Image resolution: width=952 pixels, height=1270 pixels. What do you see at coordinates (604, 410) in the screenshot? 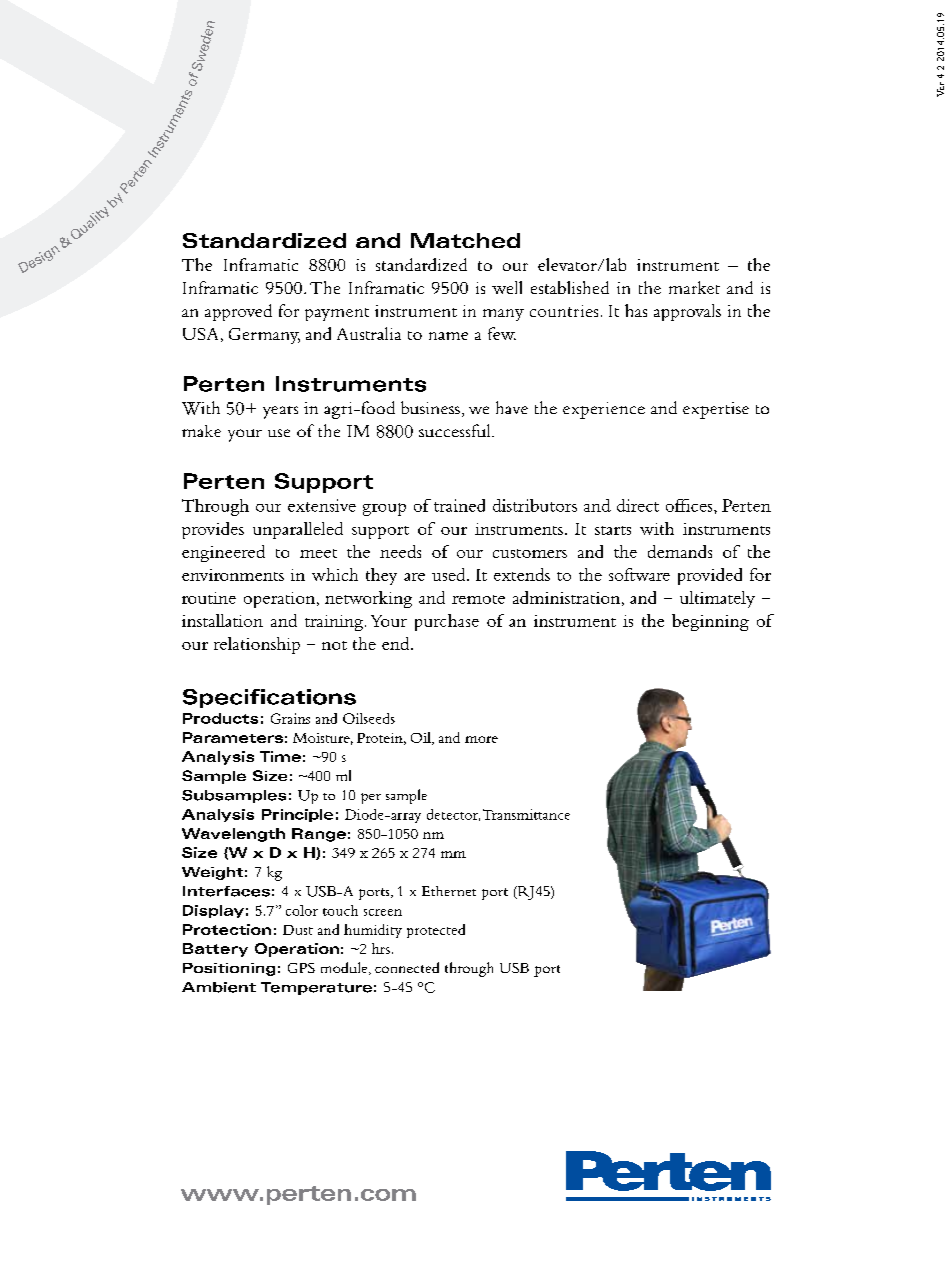
I see `experience` at bounding box center [604, 410].
